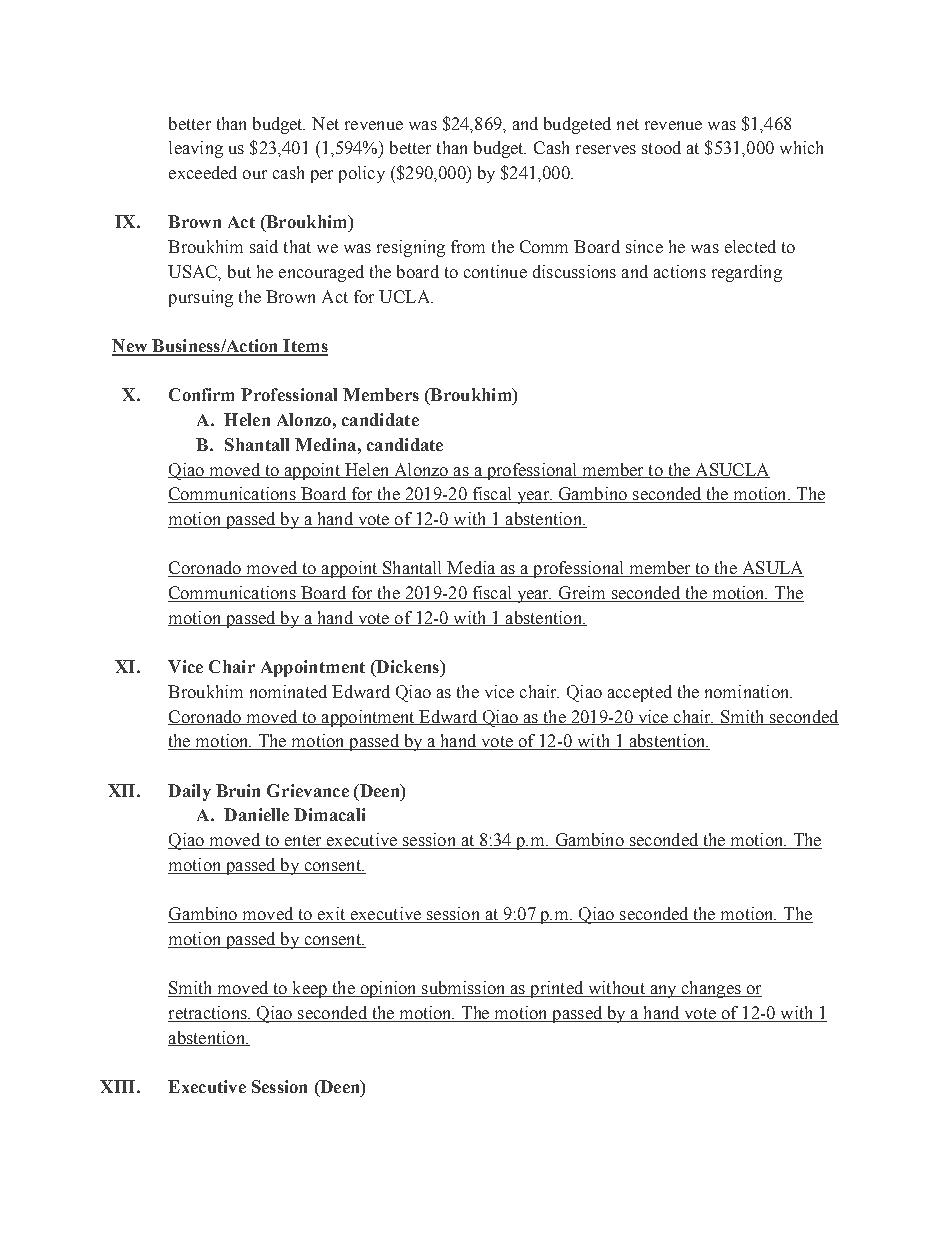 This screenshot has height=1233, width=952. Describe the element at coordinates (464, 989) in the screenshot. I see `submission` at that location.
